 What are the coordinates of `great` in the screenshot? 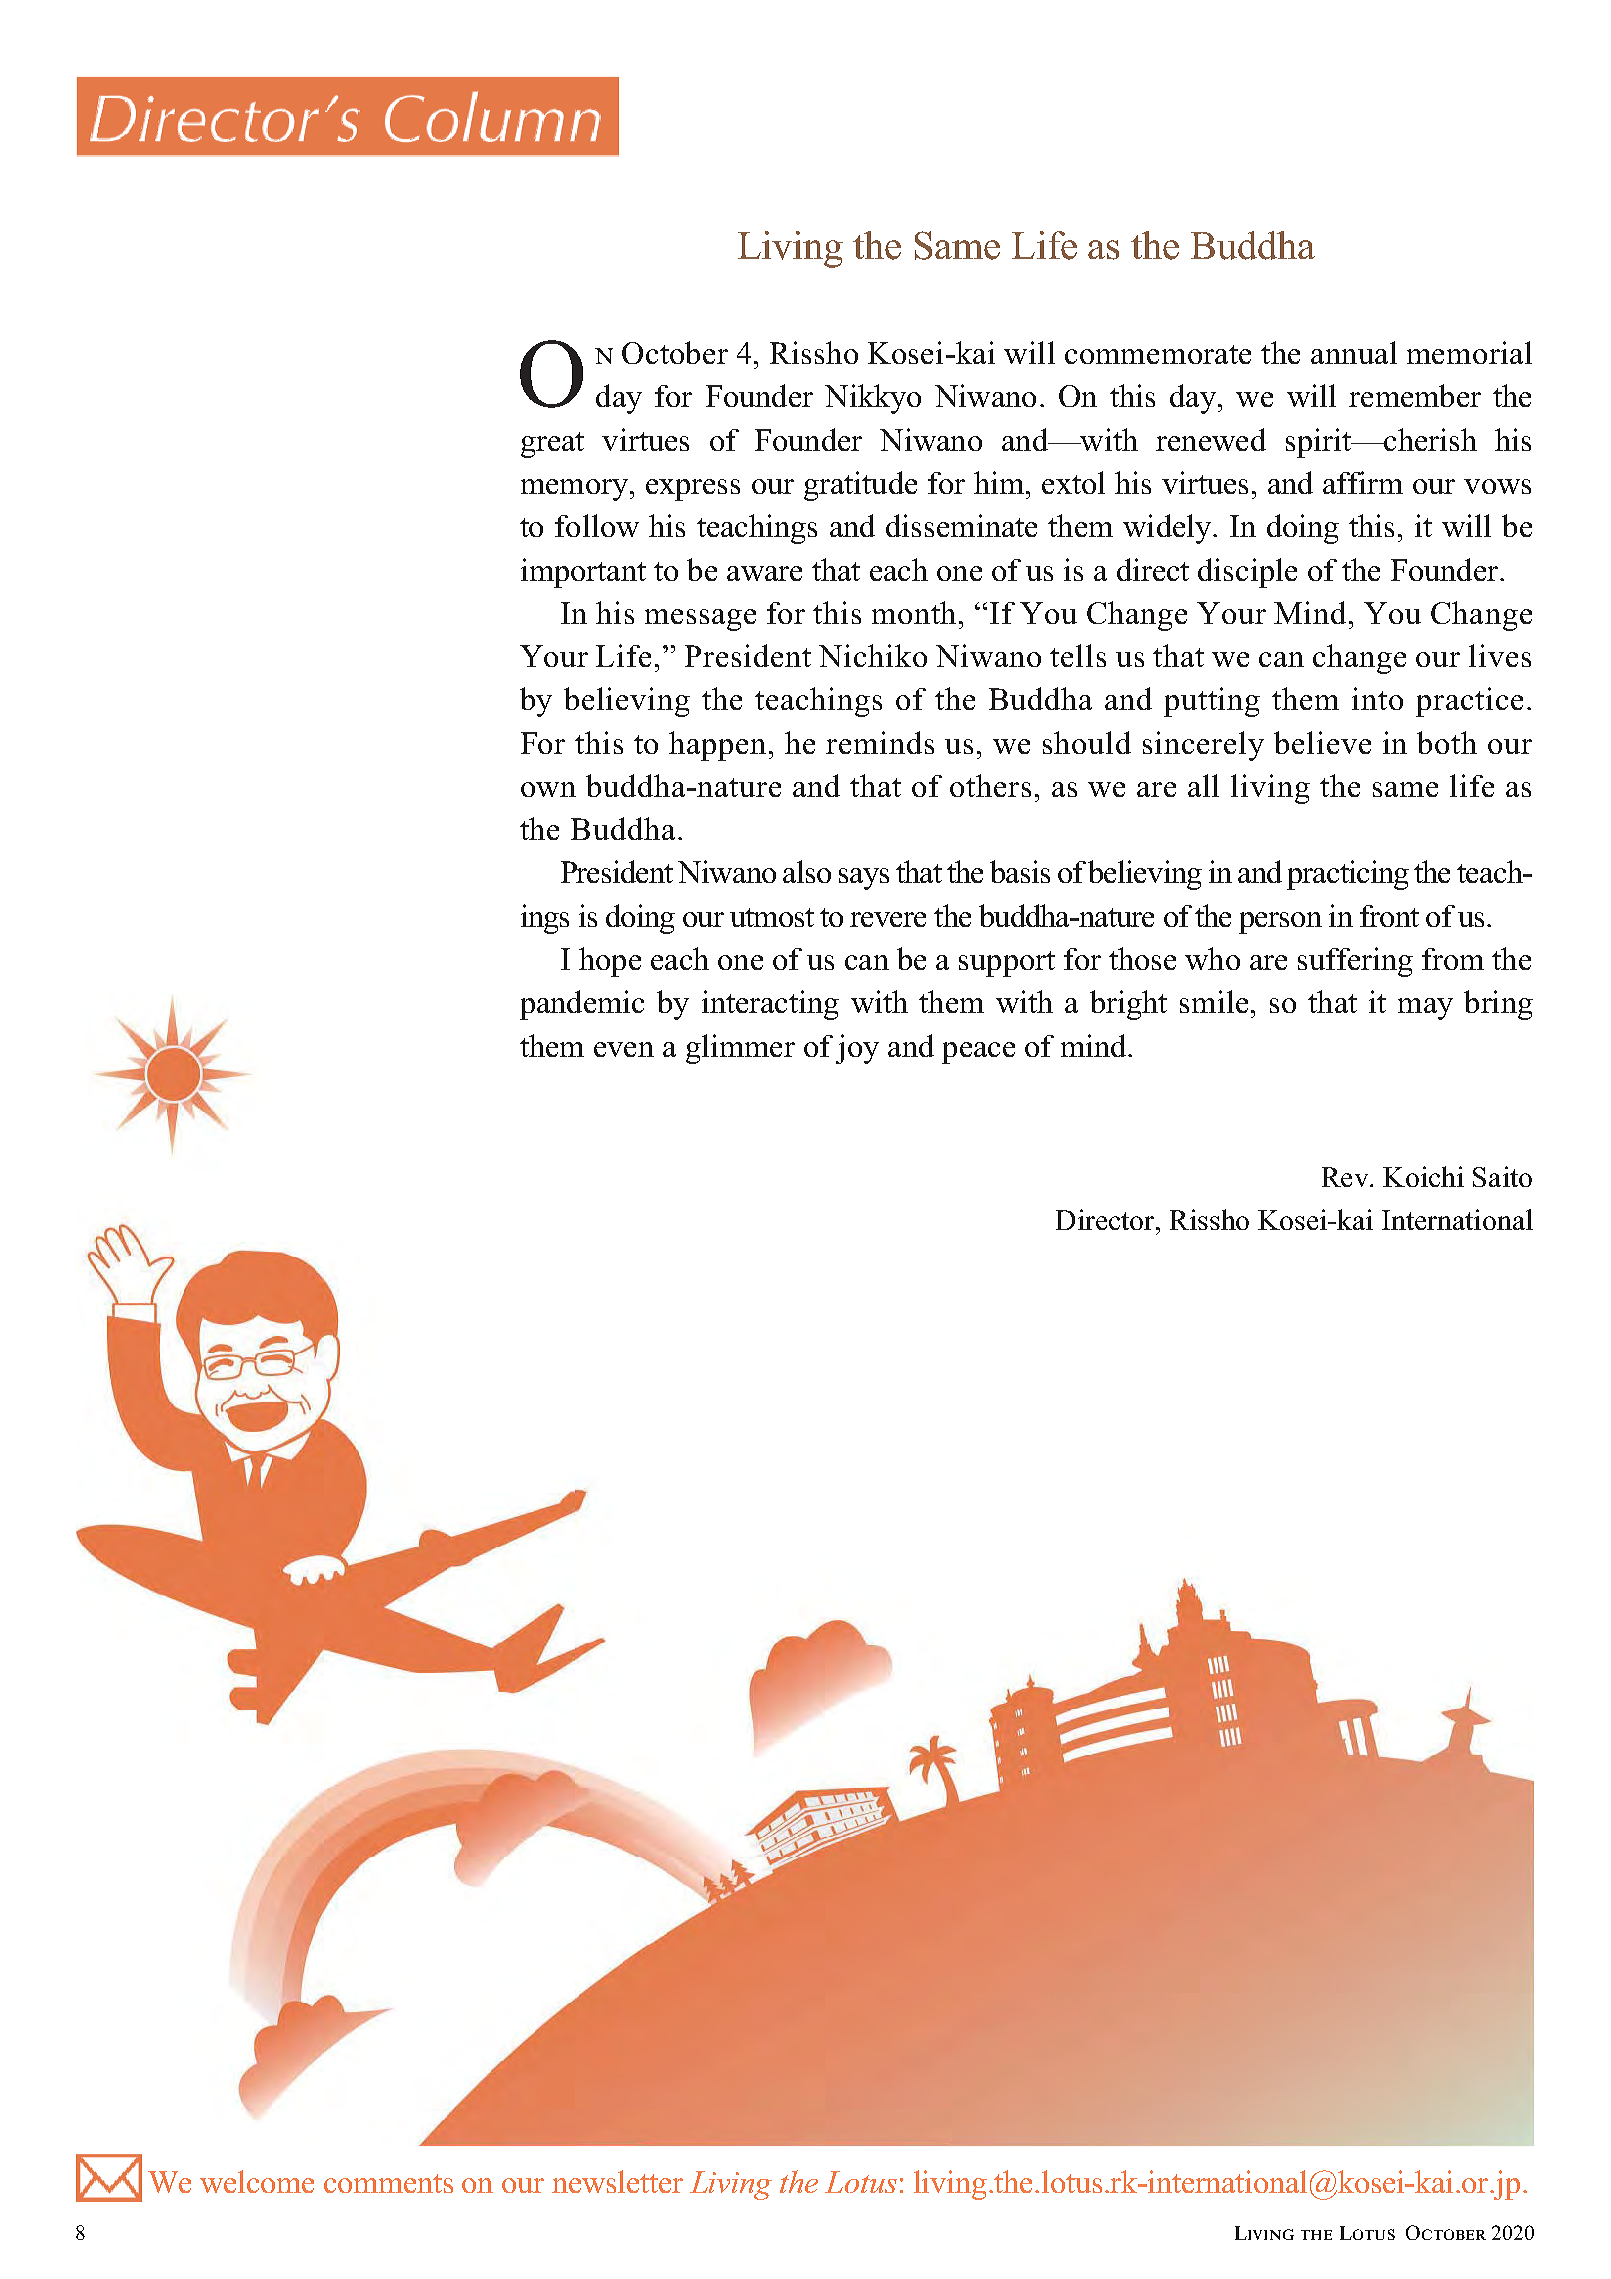 It's located at (552, 445).
